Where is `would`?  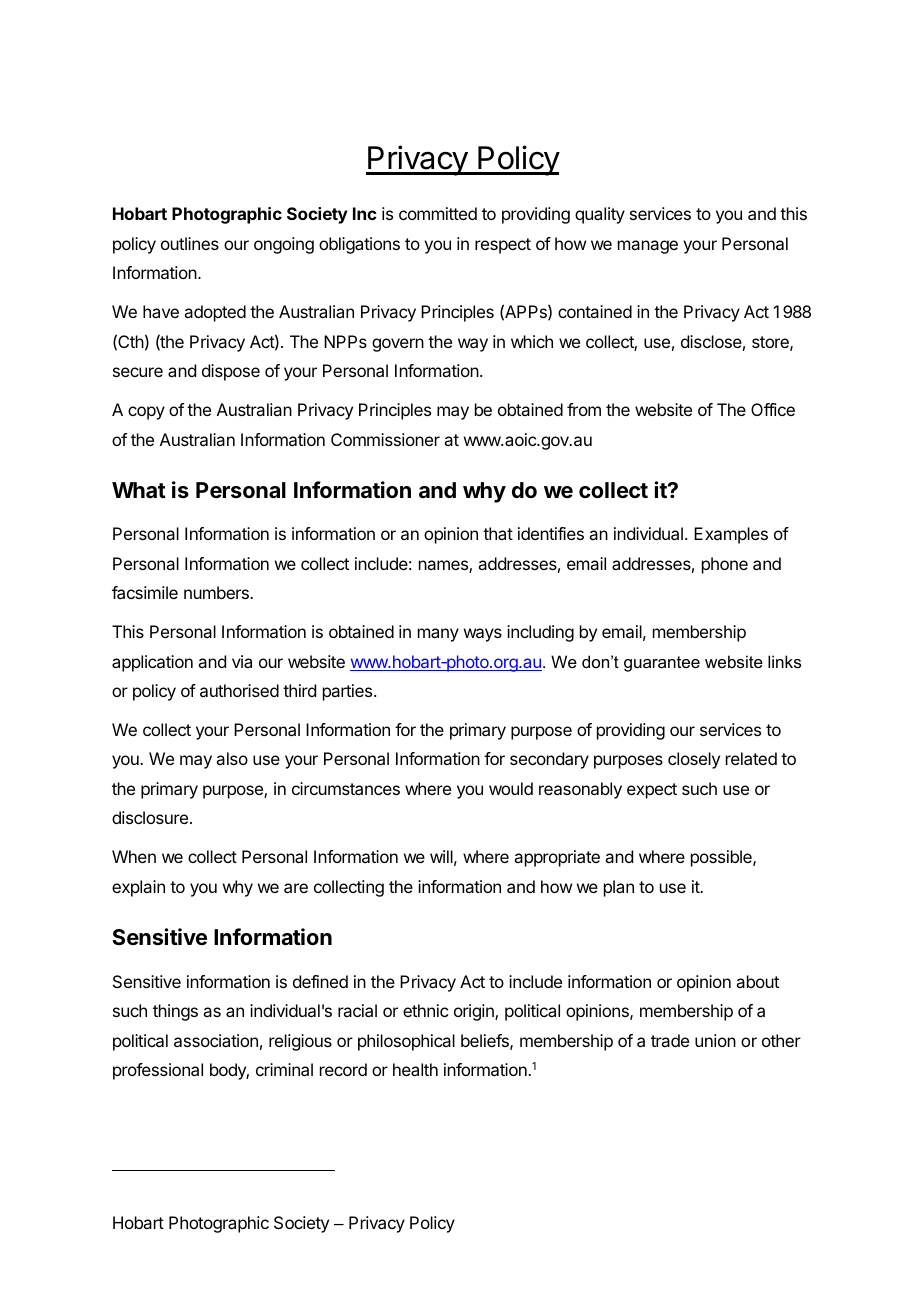
would is located at coordinates (511, 788).
